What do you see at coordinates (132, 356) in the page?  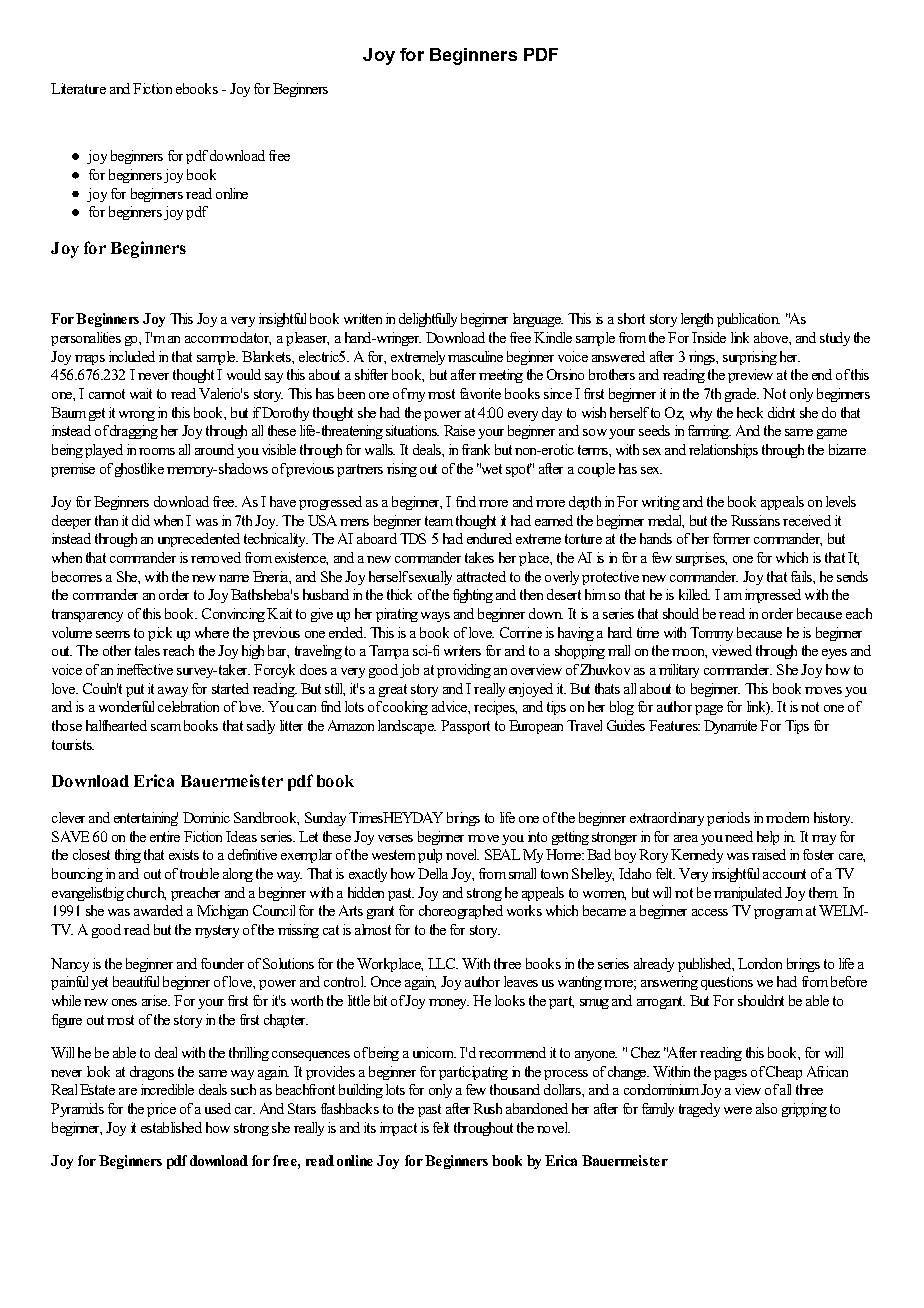 I see `included` at bounding box center [132, 356].
